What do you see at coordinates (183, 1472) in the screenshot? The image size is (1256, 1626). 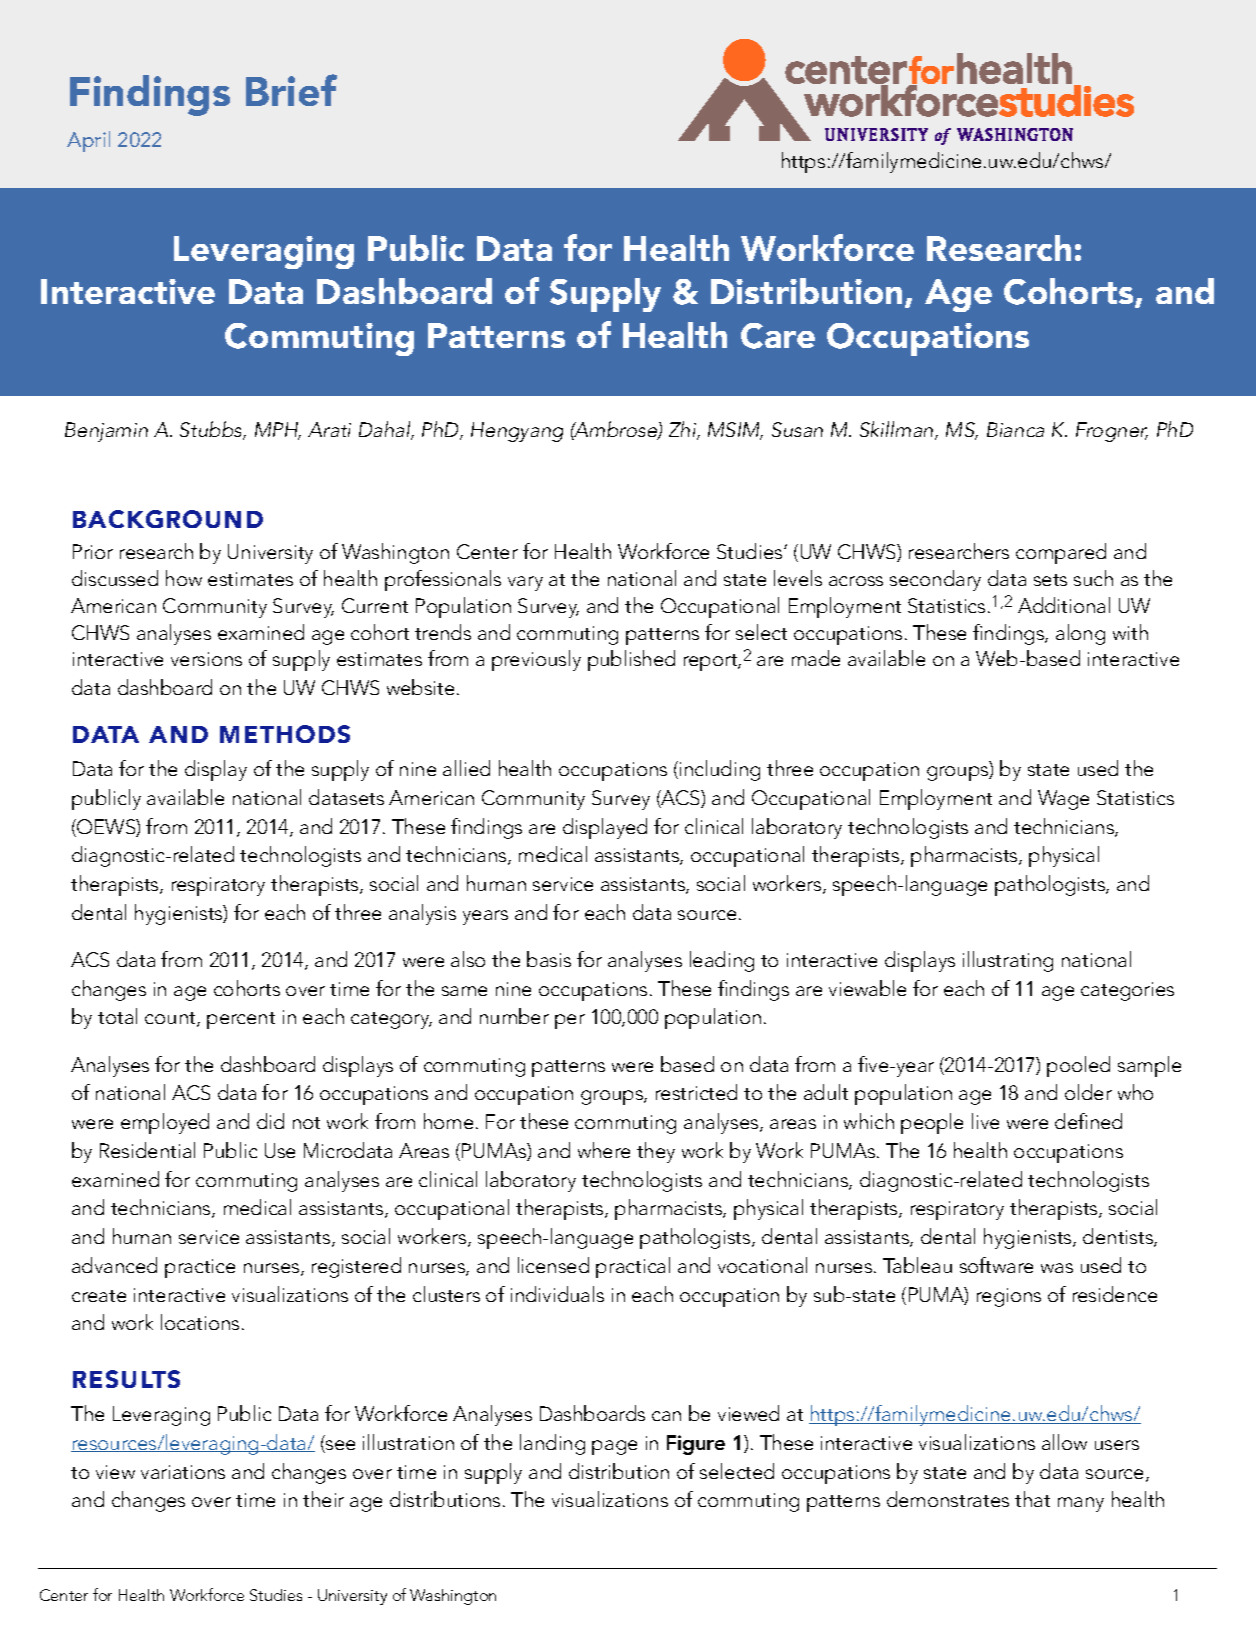 I see `variations` at bounding box center [183, 1472].
